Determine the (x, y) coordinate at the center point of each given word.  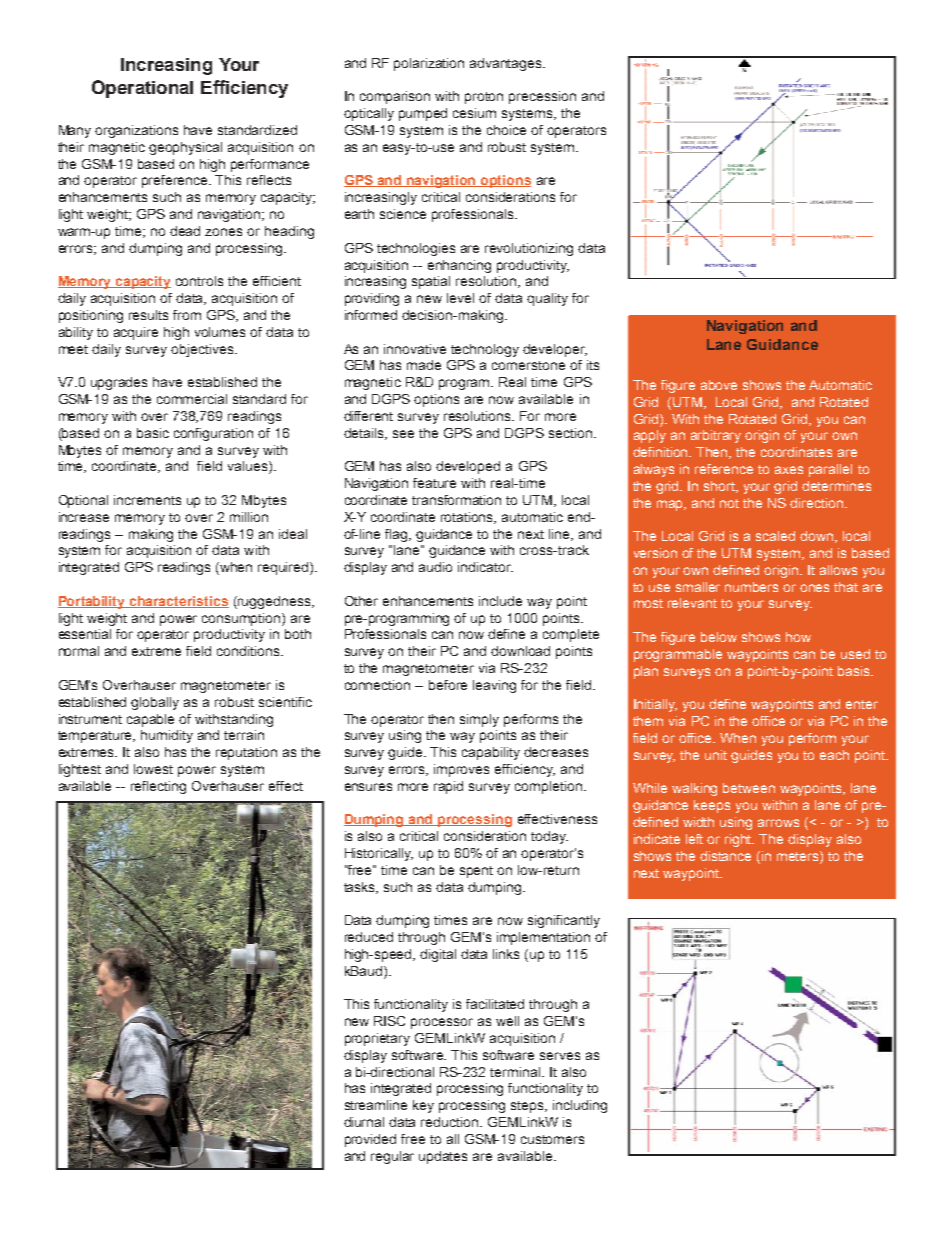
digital (438, 955)
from (187, 315)
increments (147, 500)
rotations (468, 518)
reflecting (158, 787)
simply (479, 720)
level (460, 298)
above (719, 385)
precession (542, 97)
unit (716, 755)
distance (725, 856)
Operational (142, 89)
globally (155, 703)
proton (484, 98)
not (729, 503)
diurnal (364, 1122)
